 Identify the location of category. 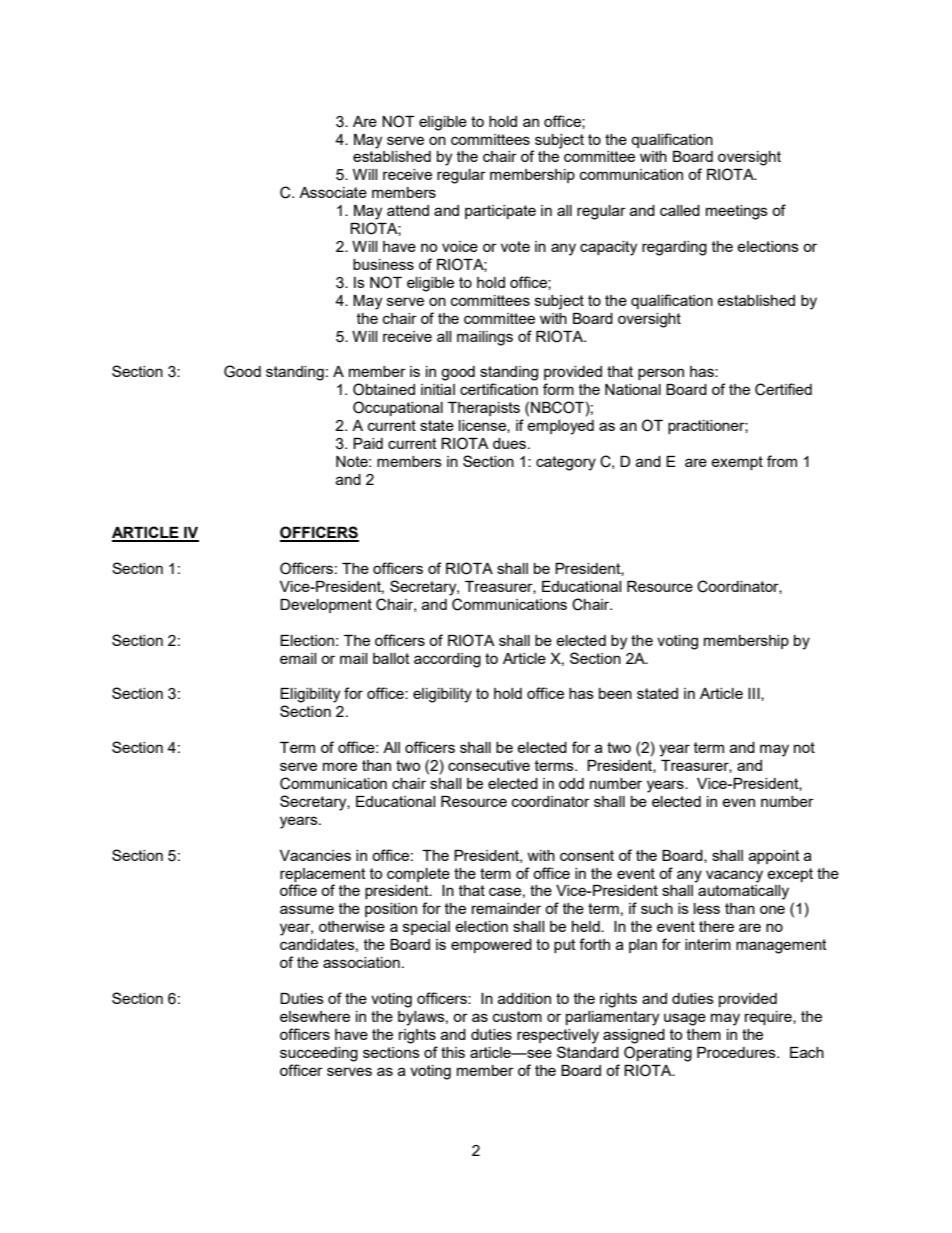
(566, 463).
